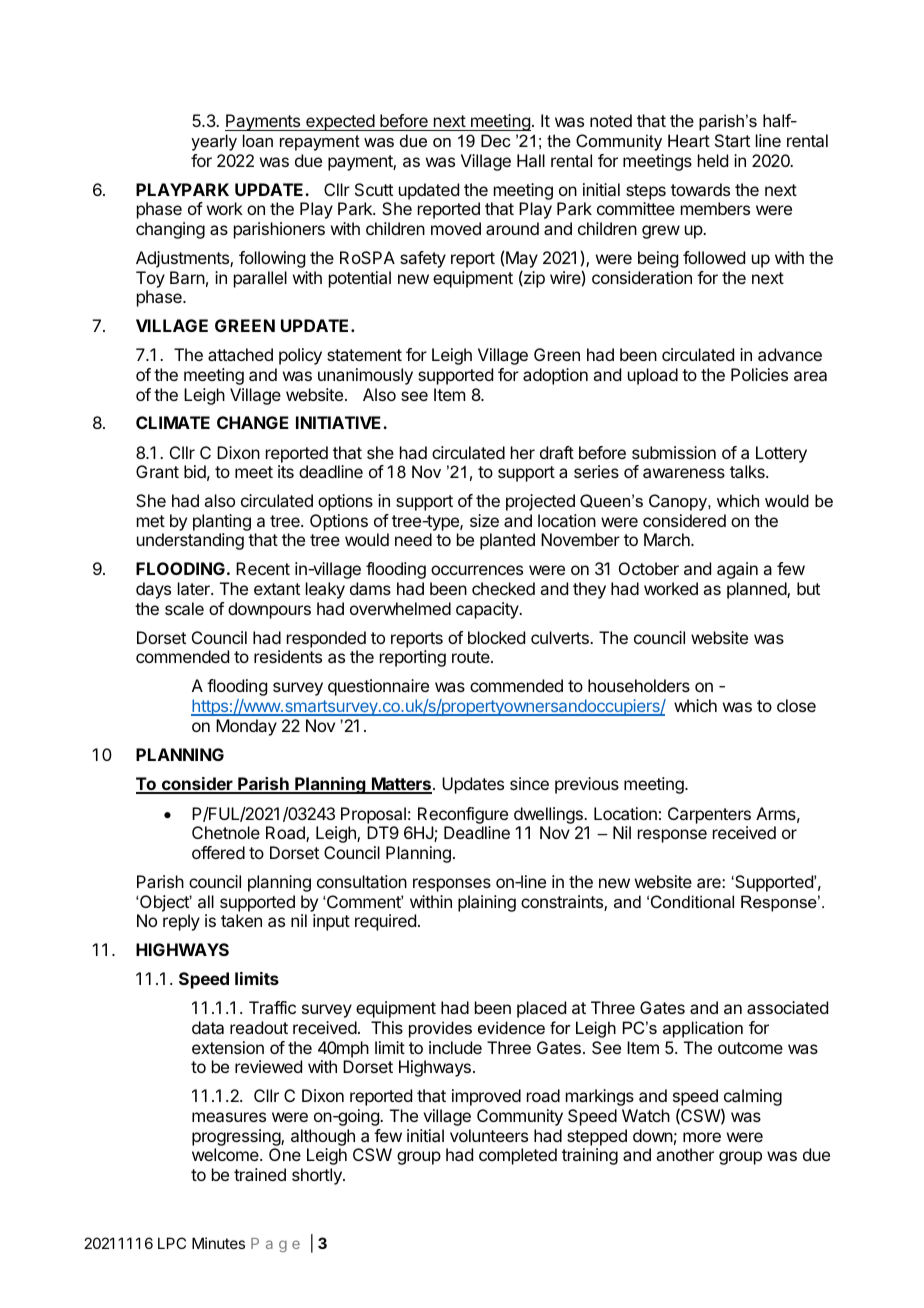 This screenshot has width=924, height=1308. What do you see at coordinates (246, 727) in the screenshot?
I see `Monday` at bounding box center [246, 727].
